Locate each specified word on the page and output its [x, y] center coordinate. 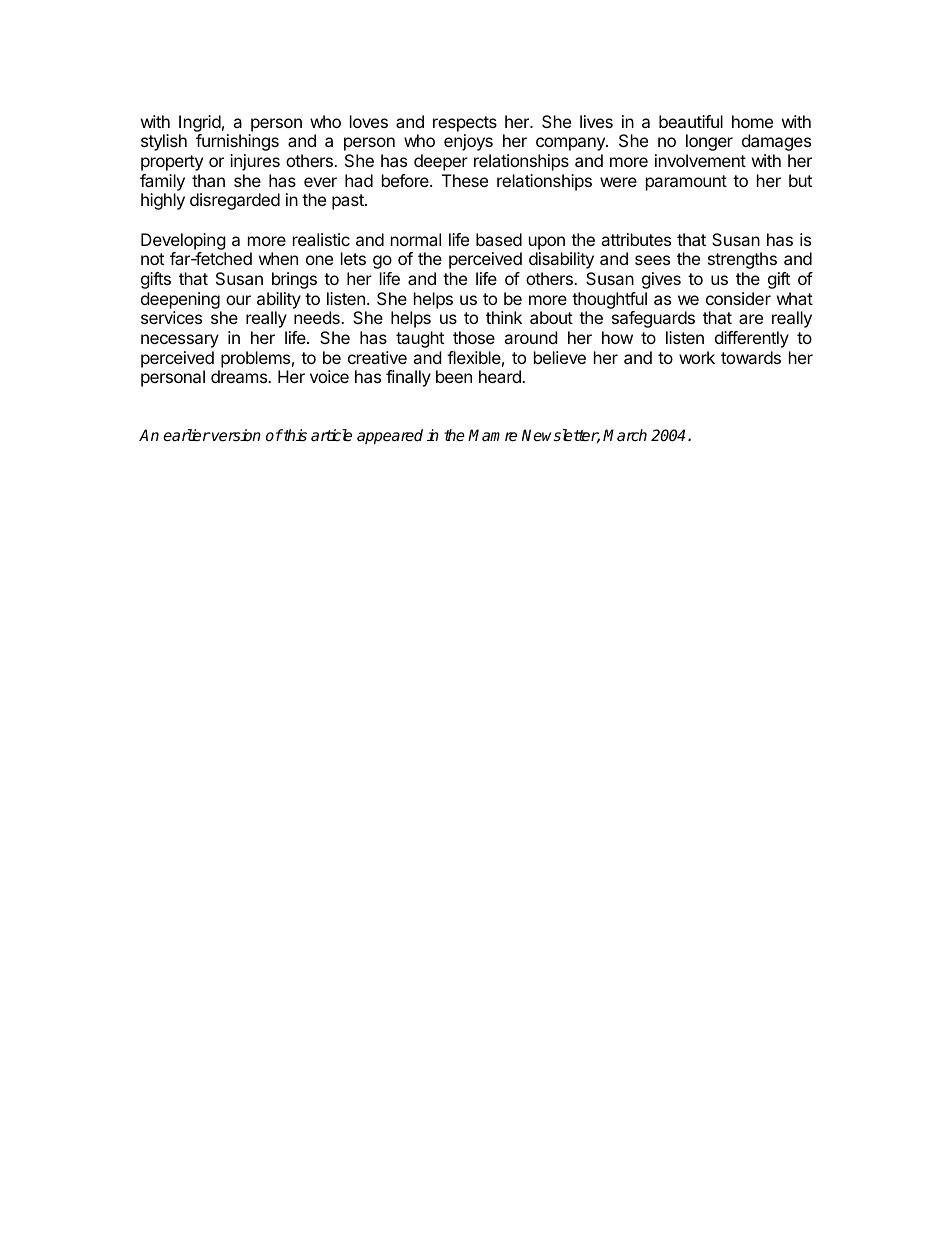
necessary [180, 341]
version [235, 435]
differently [752, 339]
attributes [636, 239]
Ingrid [200, 123]
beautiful [691, 121]
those [474, 337]
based [499, 239]
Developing [183, 241]
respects [465, 124]
